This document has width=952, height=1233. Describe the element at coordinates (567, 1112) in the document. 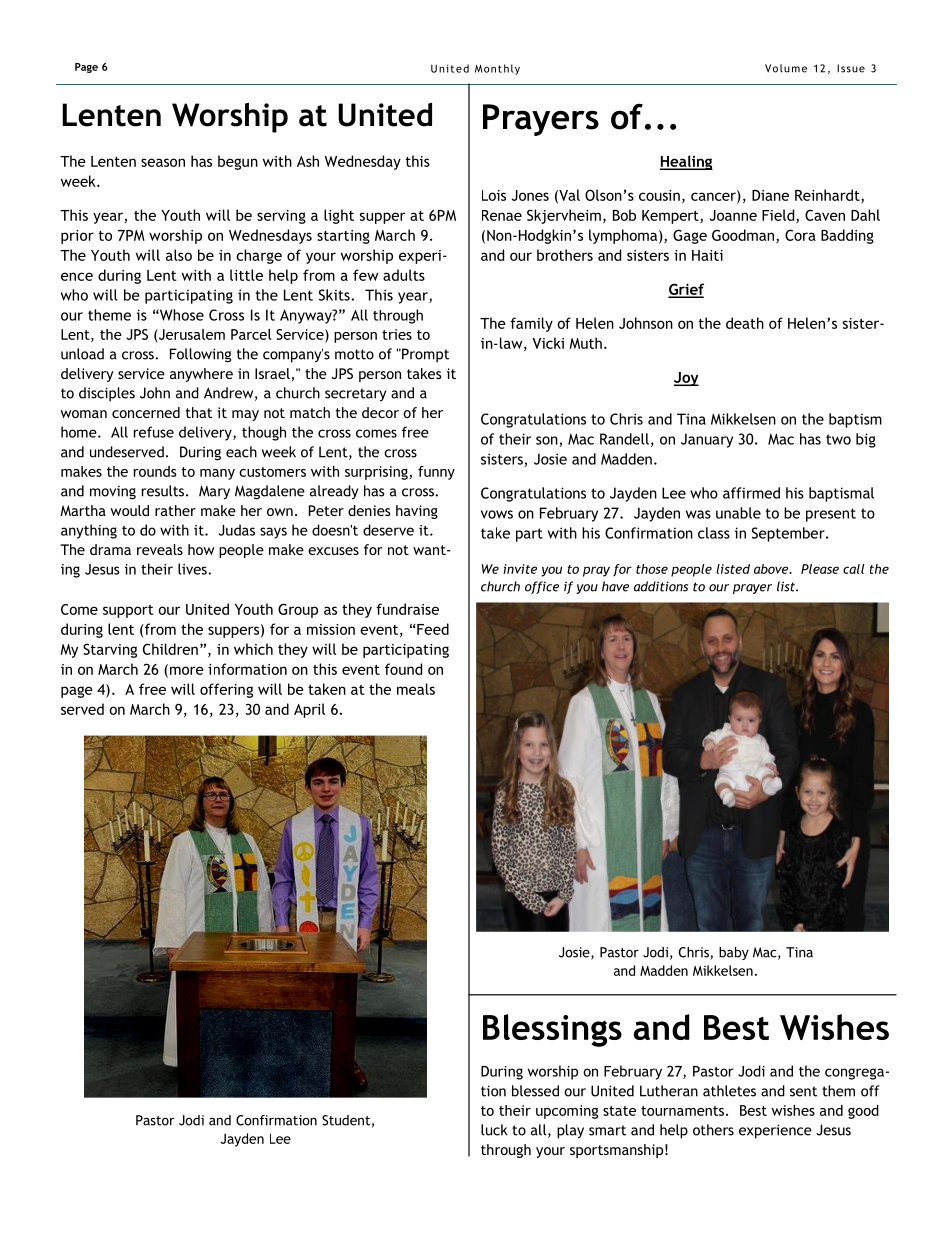

I see `upcoming` at that location.
